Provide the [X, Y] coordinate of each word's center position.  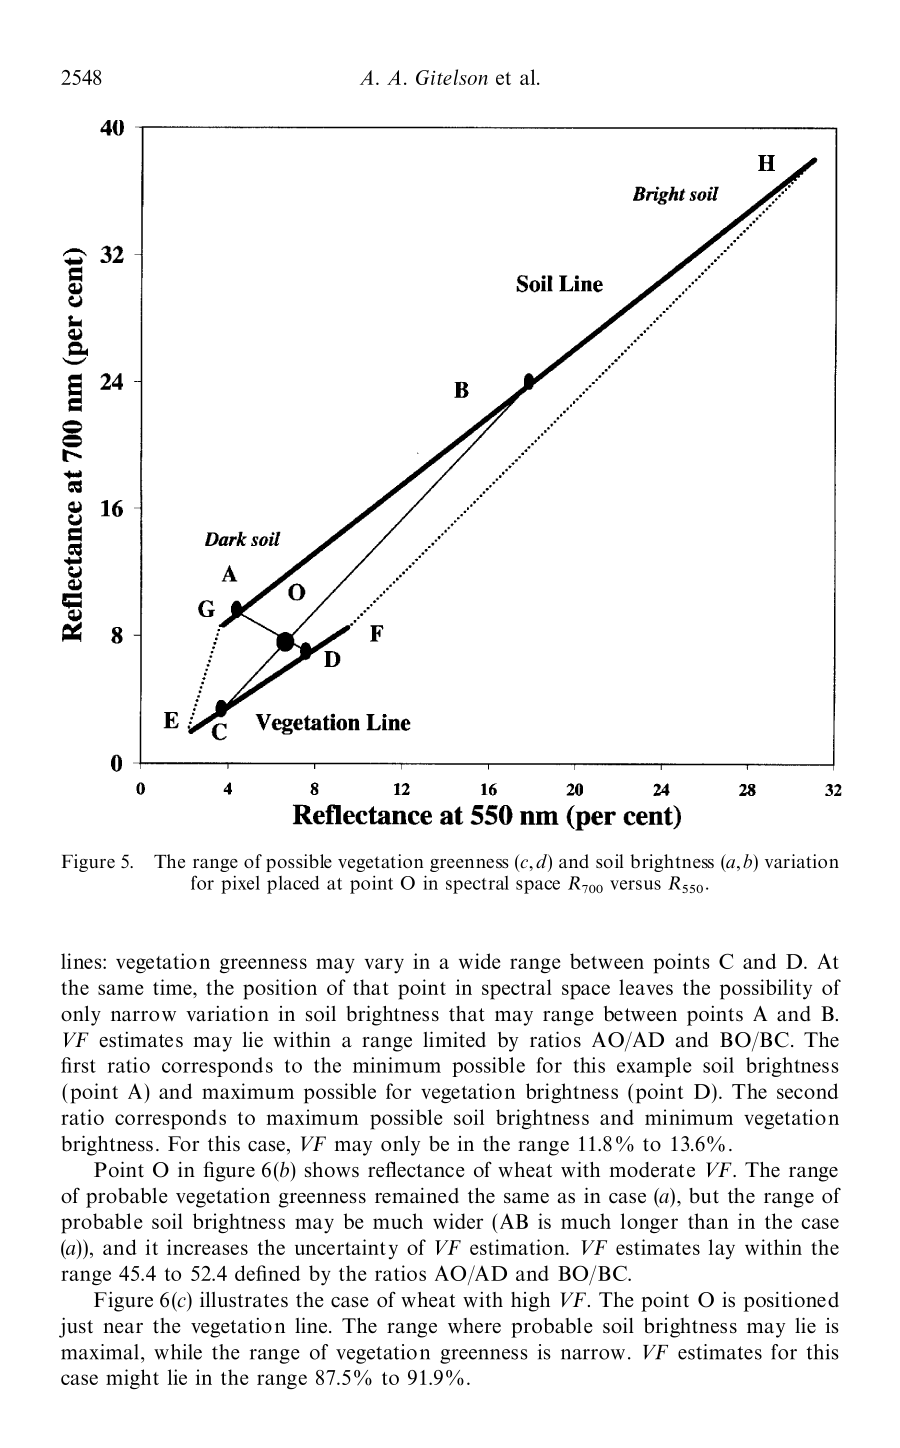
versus [635, 885]
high [530, 1302]
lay [722, 1249]
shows [332, 1170]
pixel [240, 884]
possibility [766, 989]
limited [454, 1039]
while [178, 1352]
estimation [518, 1247]
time [173, 987]
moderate [652, 1170]
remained [417, 1195]
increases [207, 1247]
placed [293, 885]
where [474, 1325]
